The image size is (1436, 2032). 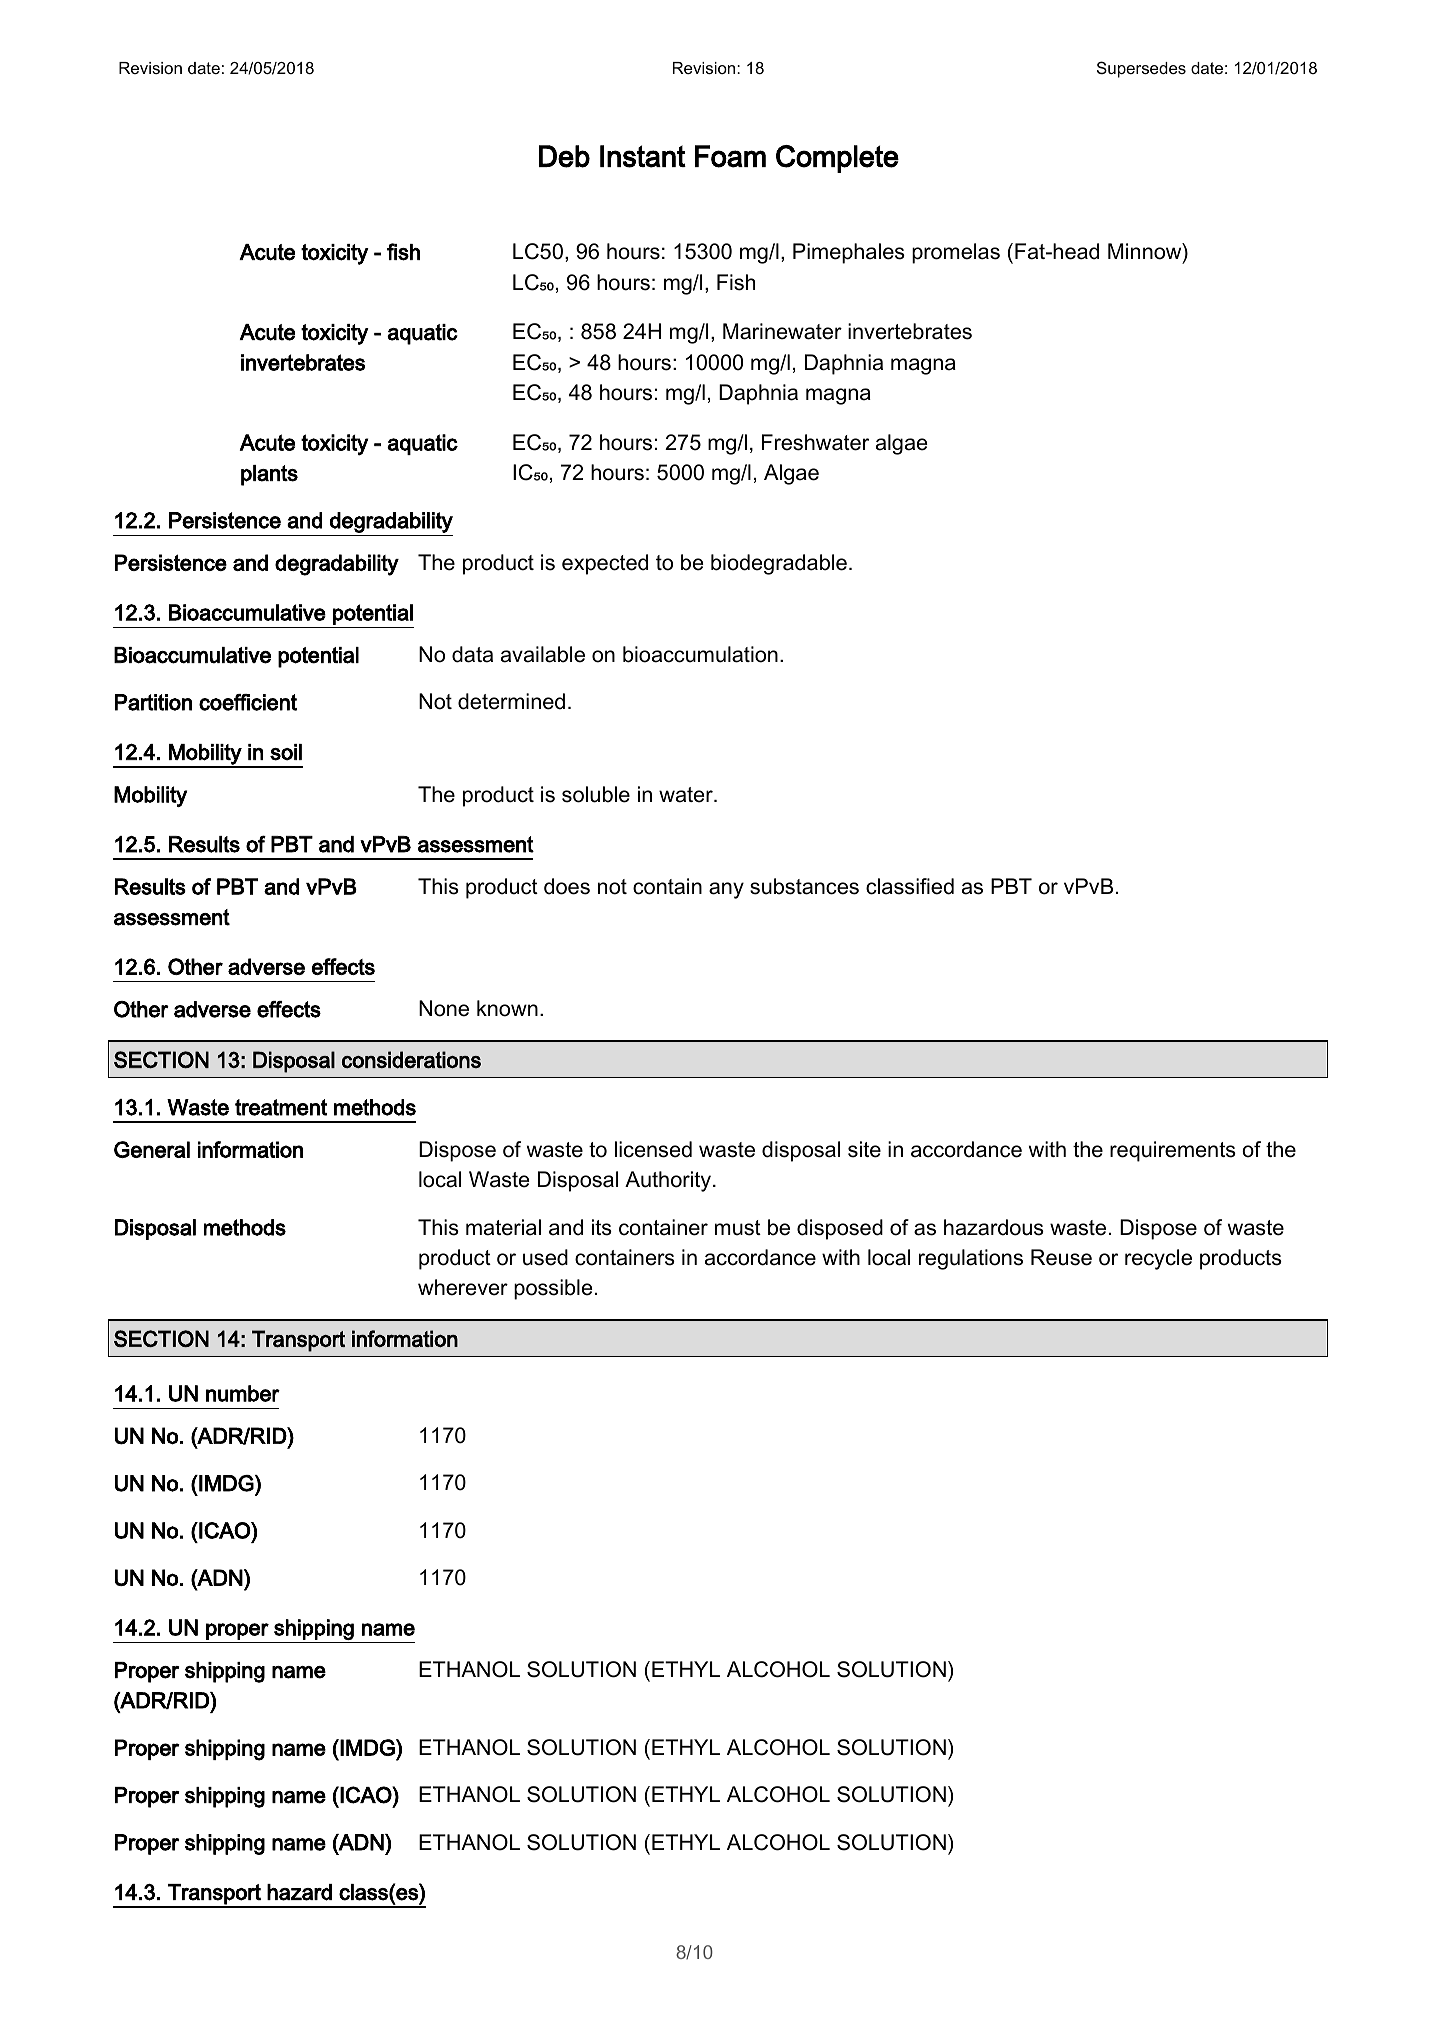 What do you see at coordinates (286, 752) in the image?
I see `soil` at bounding box center [286, 752].
